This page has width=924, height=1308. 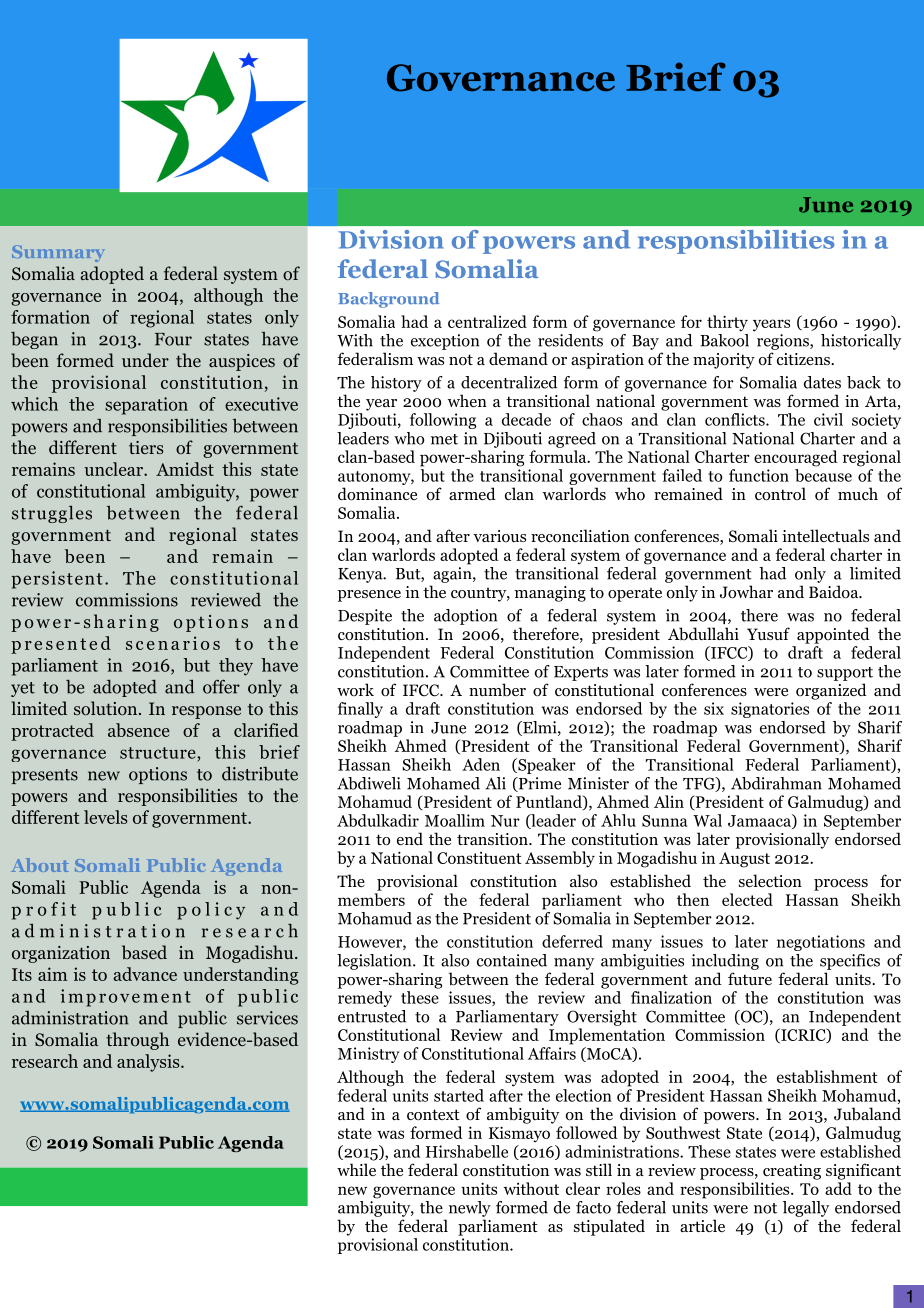 I want to click on while, so click(x=356, y=1169).
